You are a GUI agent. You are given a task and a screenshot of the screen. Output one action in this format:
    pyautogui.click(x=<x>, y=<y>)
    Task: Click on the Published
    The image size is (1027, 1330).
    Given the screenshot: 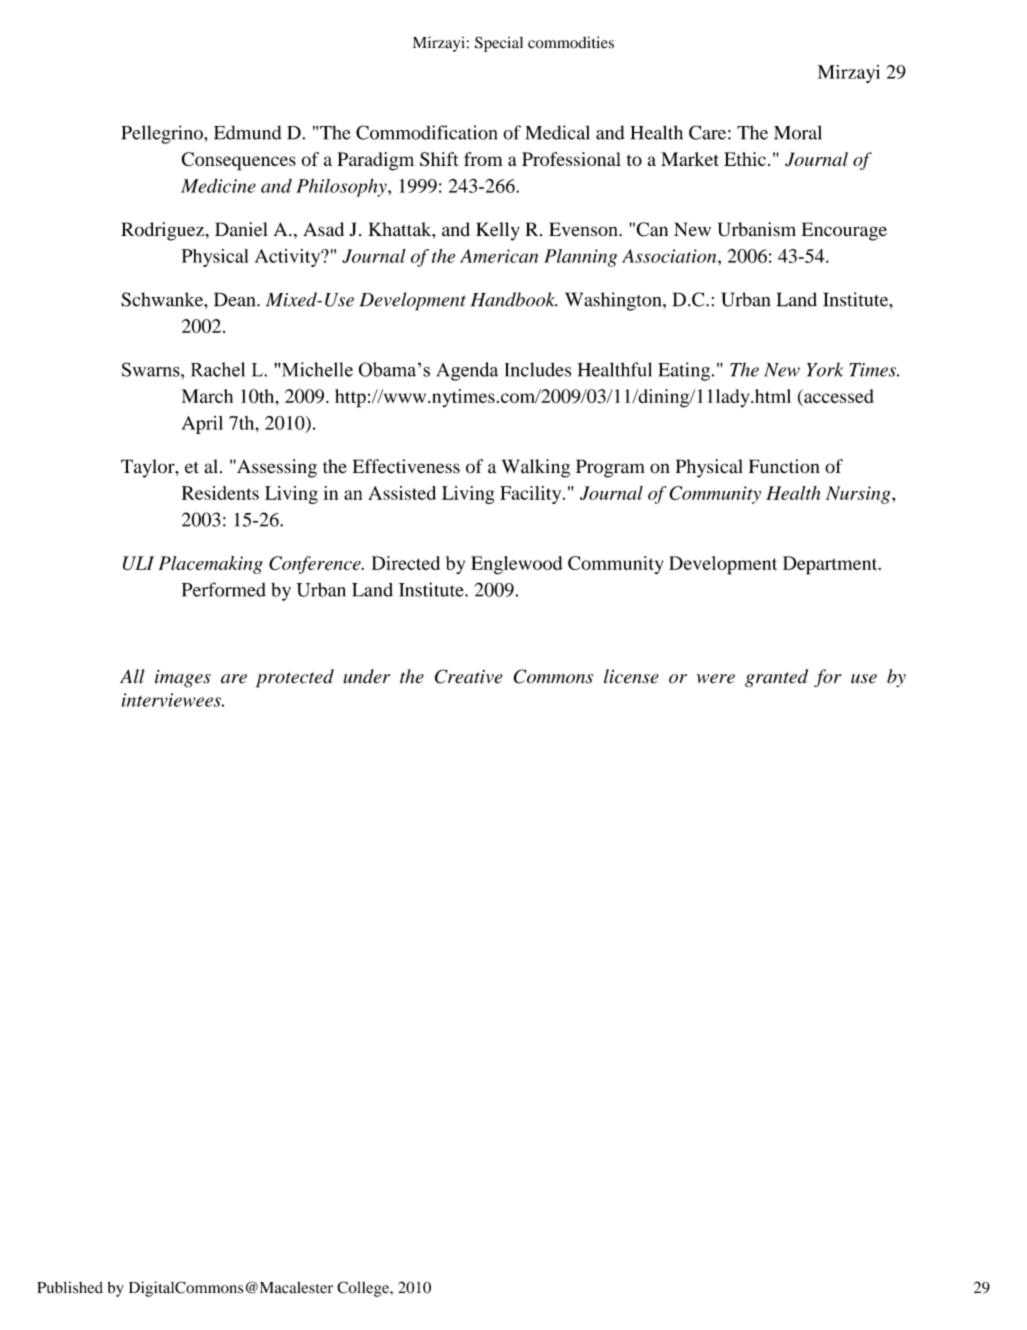 What is the action you would take?
    pyautogui.click(x=70, y=1287)
